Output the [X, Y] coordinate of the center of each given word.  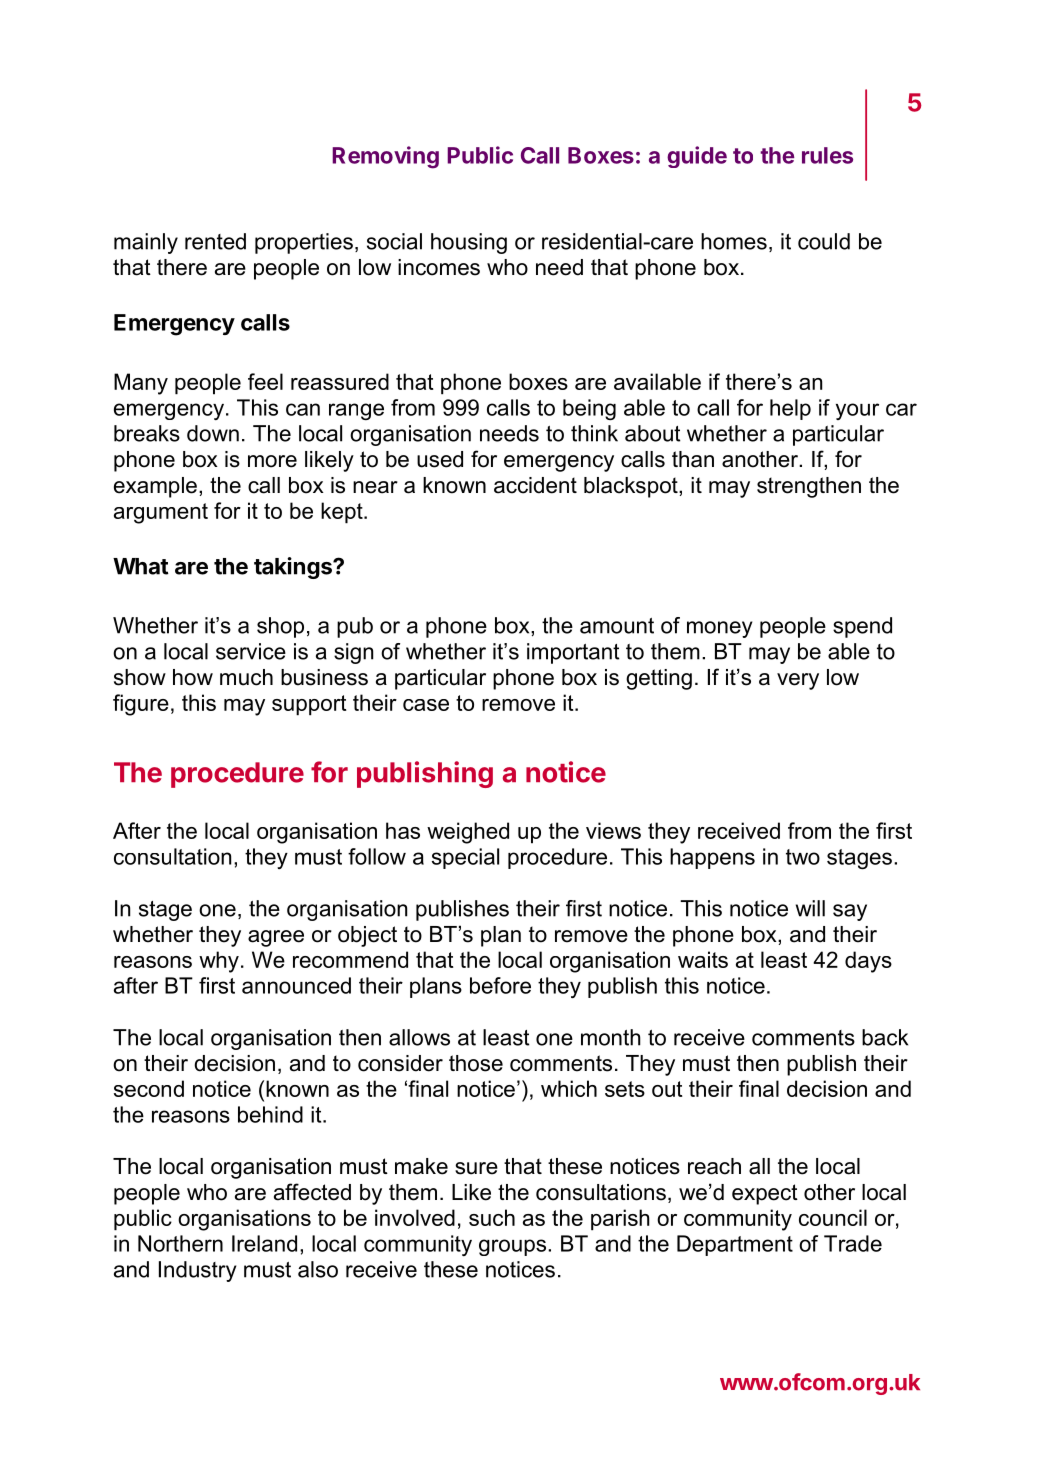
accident [535, 485]
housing [469, 243]
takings [294, 568]
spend [862, 627]
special [465, 858]
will [810, 908]
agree [276, 938]
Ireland [264, 1243]
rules [827, 155]
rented [215, 241]
